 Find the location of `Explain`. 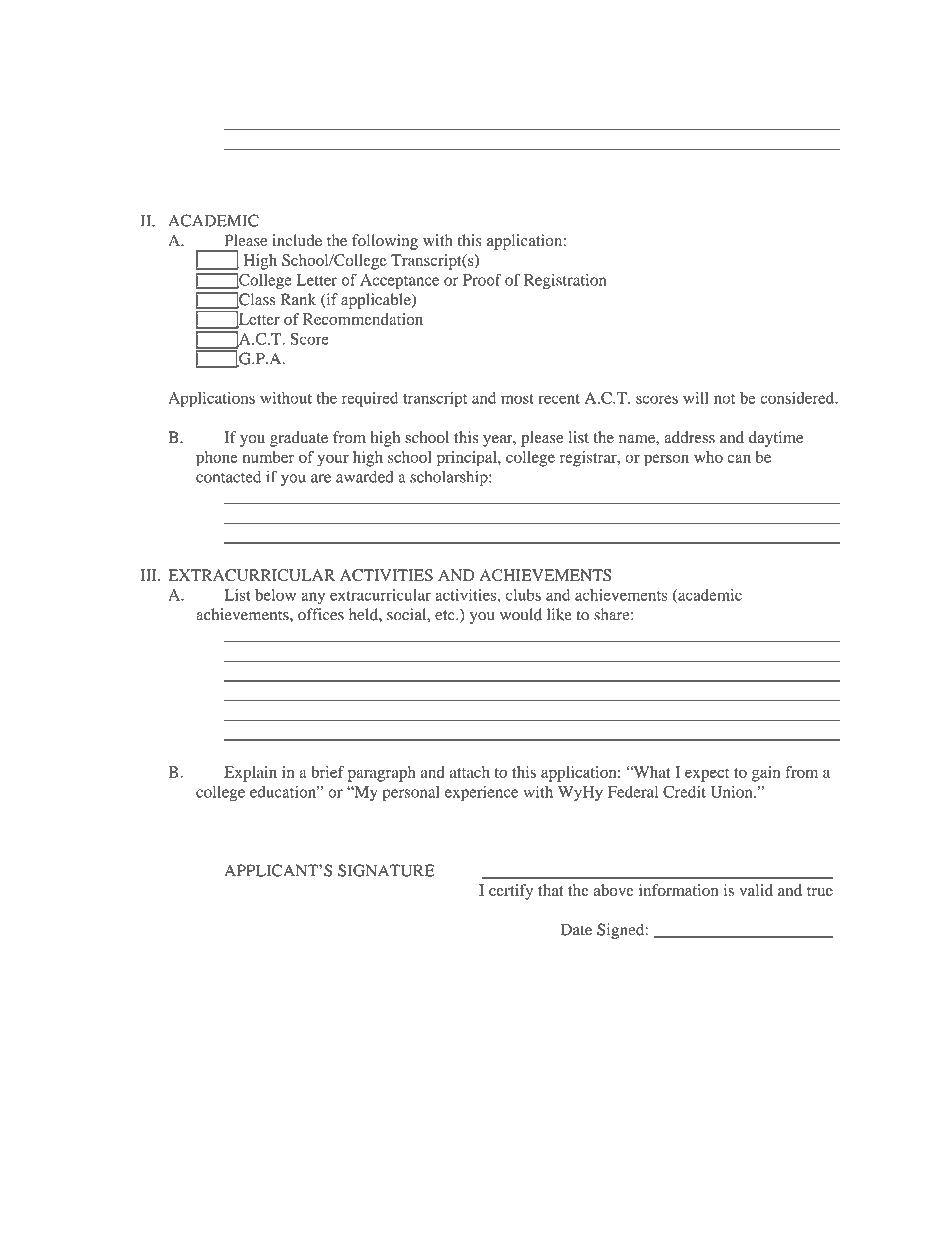

Explain is located at coordinates (250, 774).
